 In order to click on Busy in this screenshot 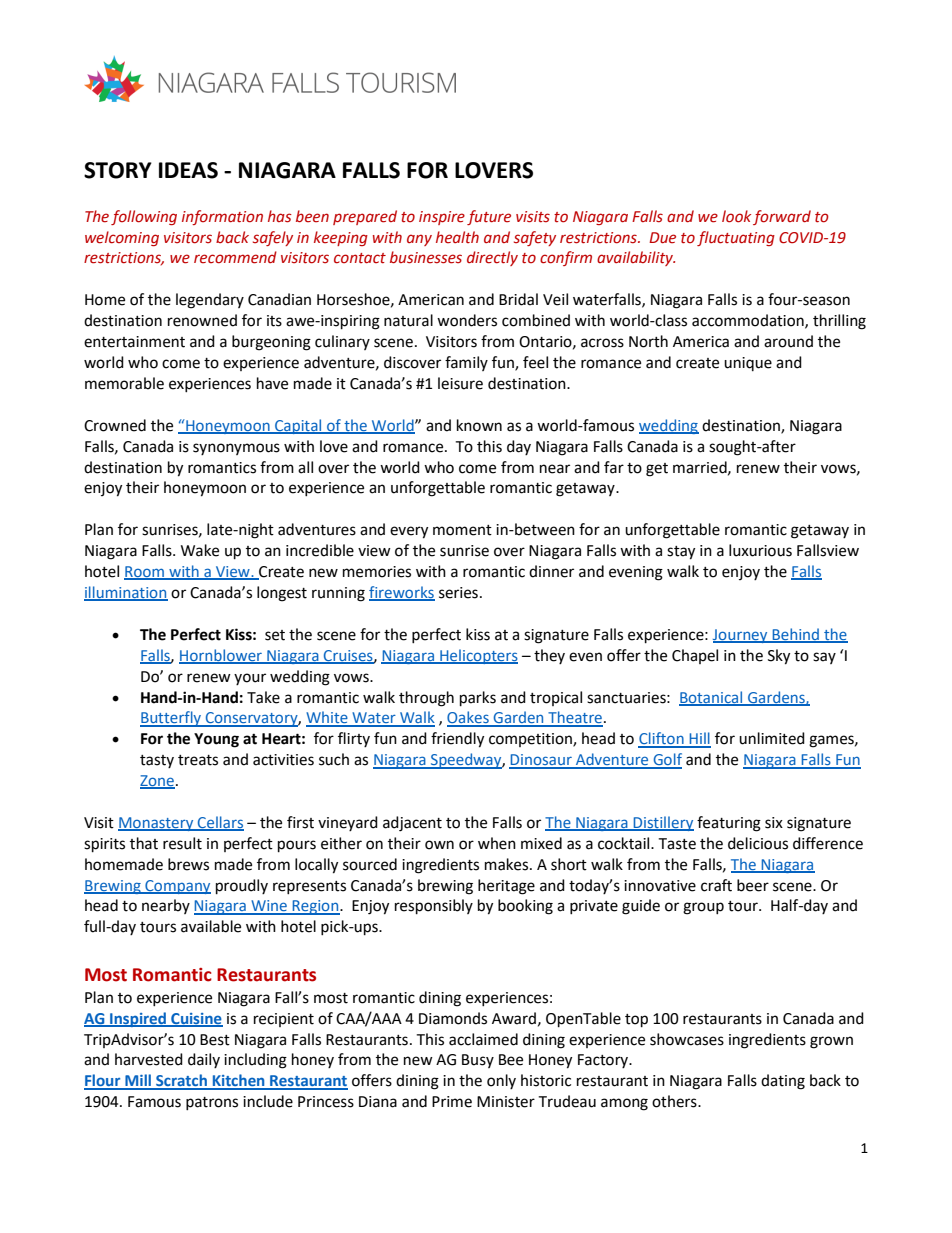, I will do `click(478, 1061)`.
